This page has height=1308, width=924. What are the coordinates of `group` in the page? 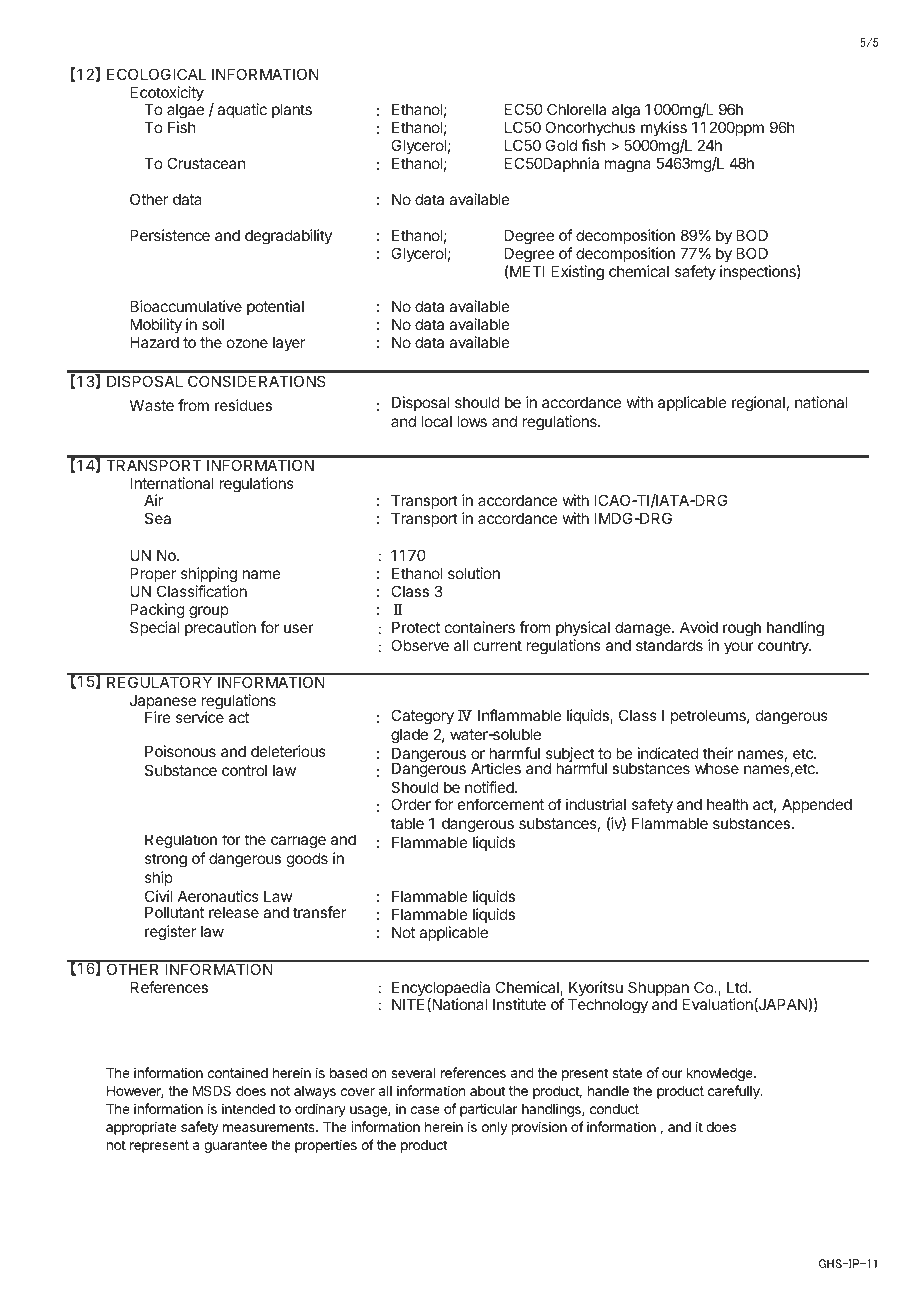 It's located at (209, 612).
